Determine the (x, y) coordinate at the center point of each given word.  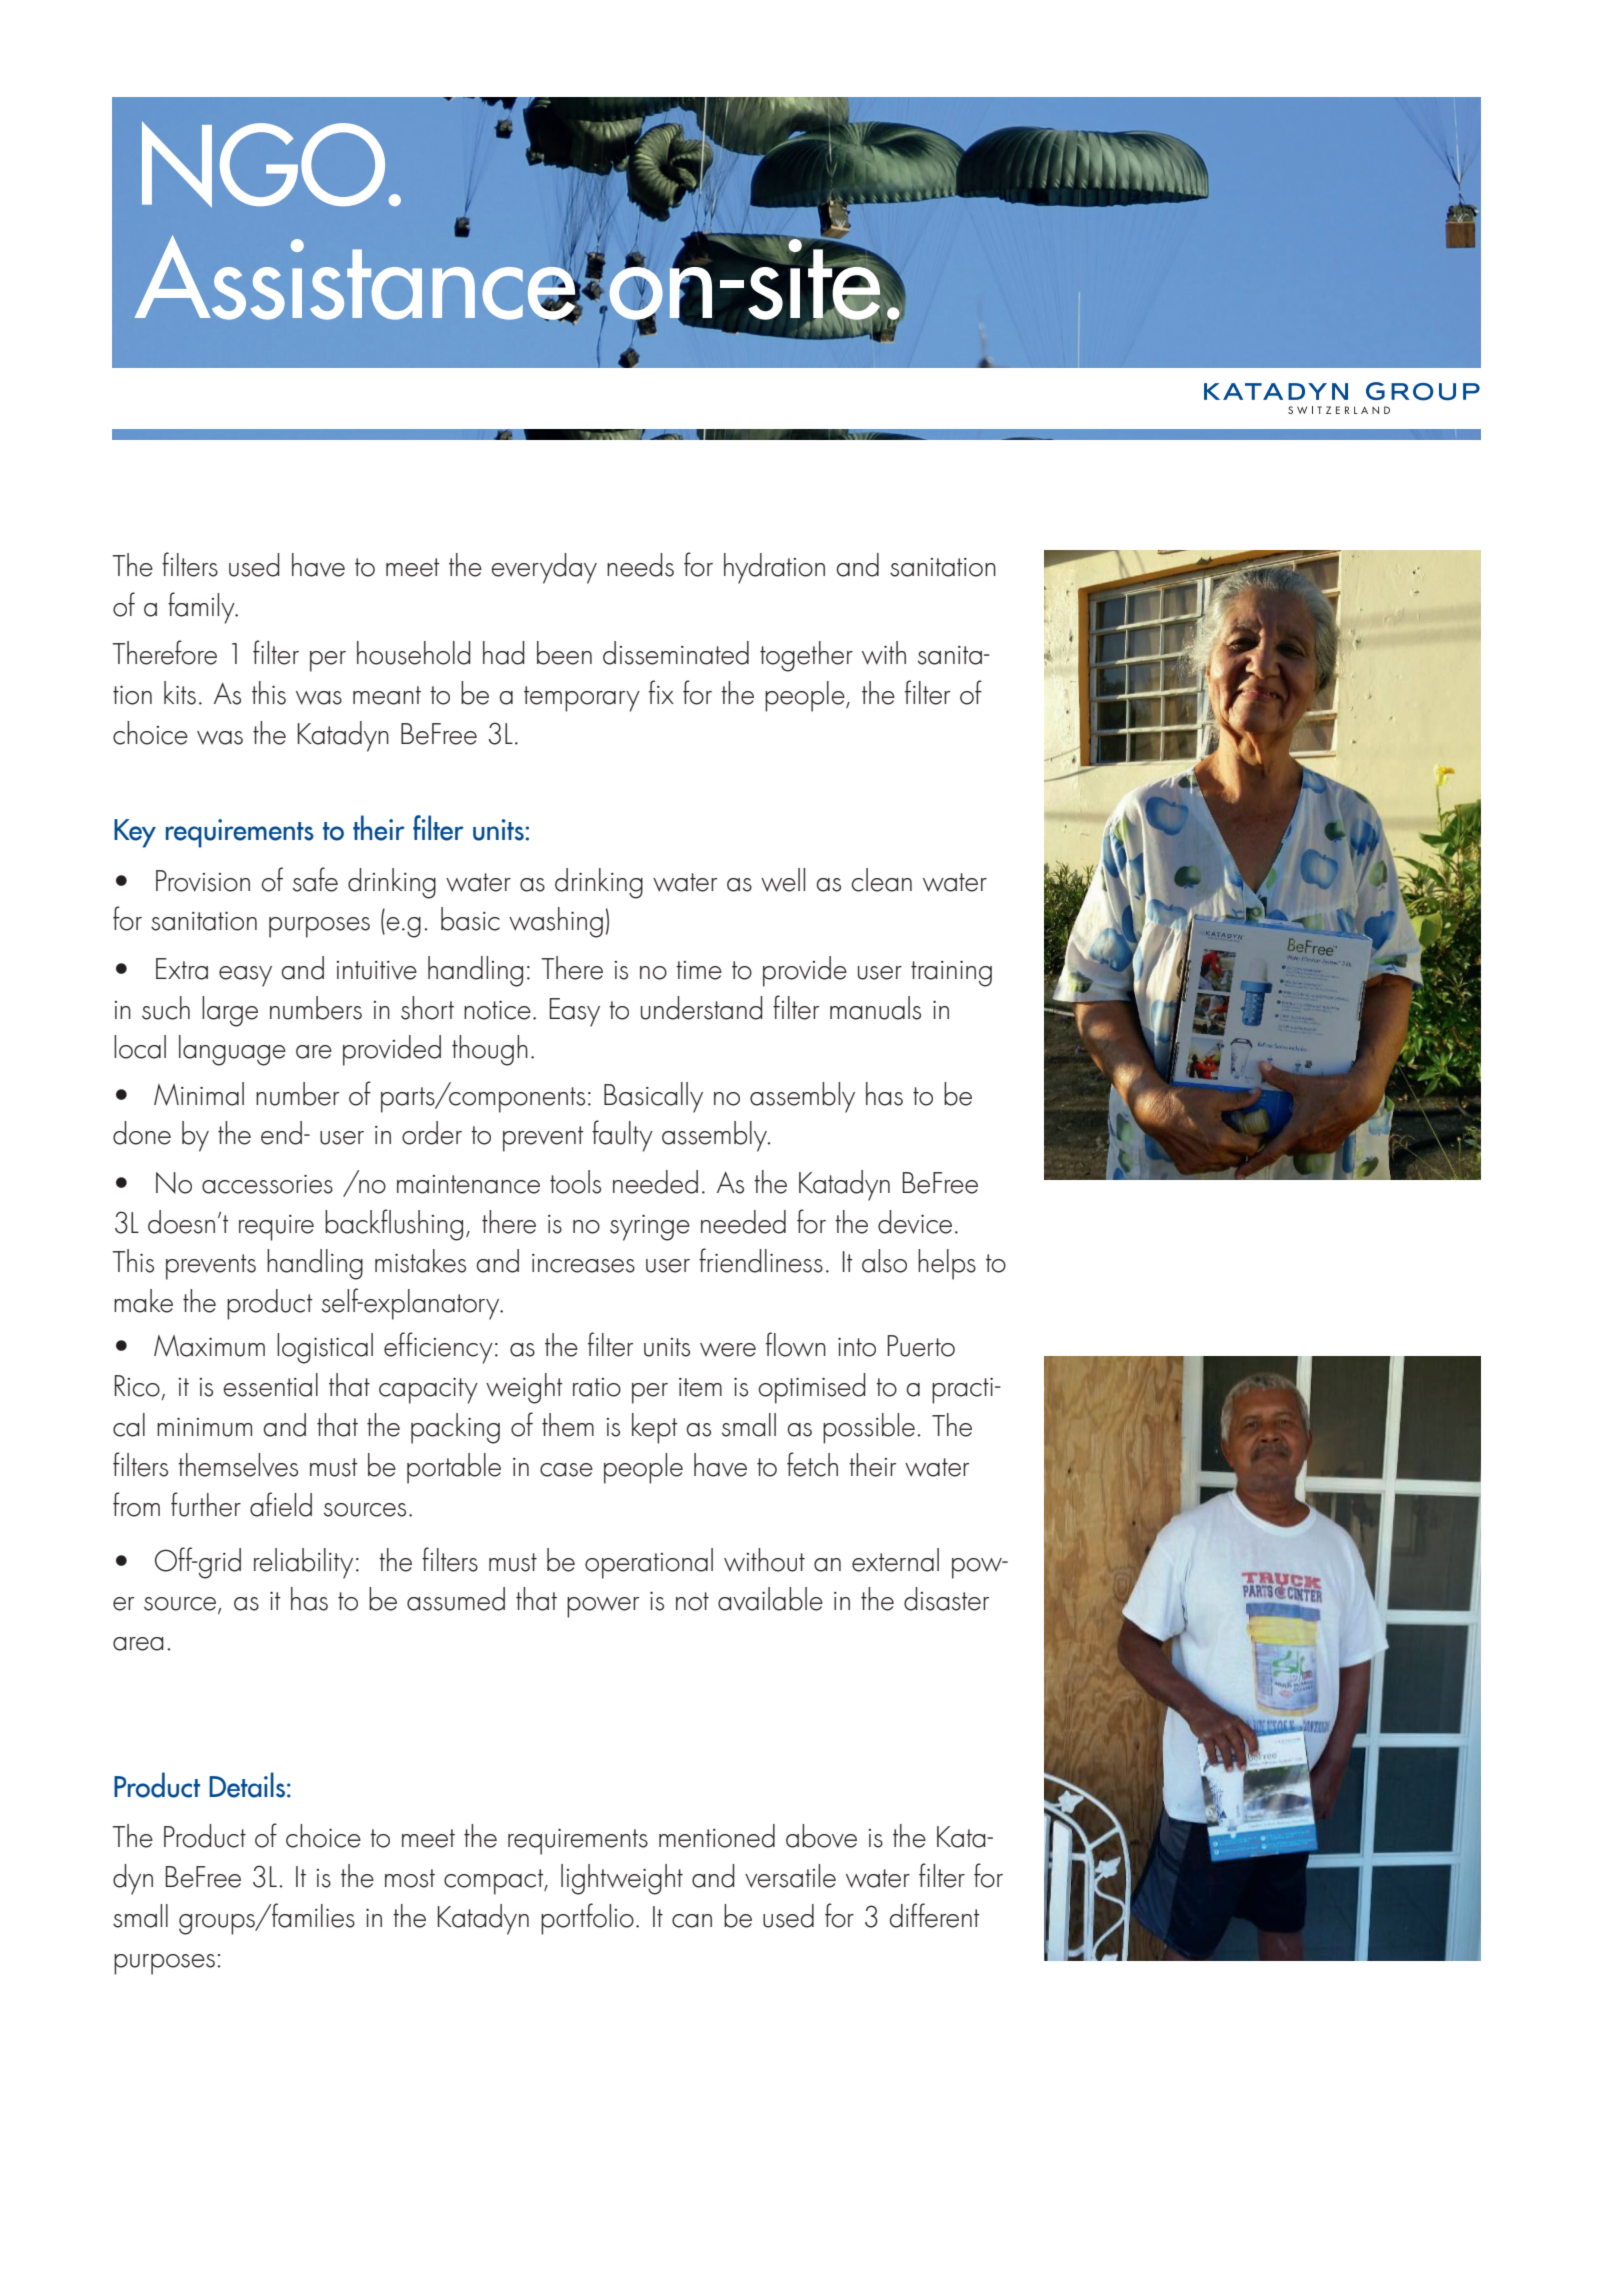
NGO (263, 164)
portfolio (587, 1919)
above (821, 1836)
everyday (544, 568)
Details (248, 1785)
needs (640, 565)
